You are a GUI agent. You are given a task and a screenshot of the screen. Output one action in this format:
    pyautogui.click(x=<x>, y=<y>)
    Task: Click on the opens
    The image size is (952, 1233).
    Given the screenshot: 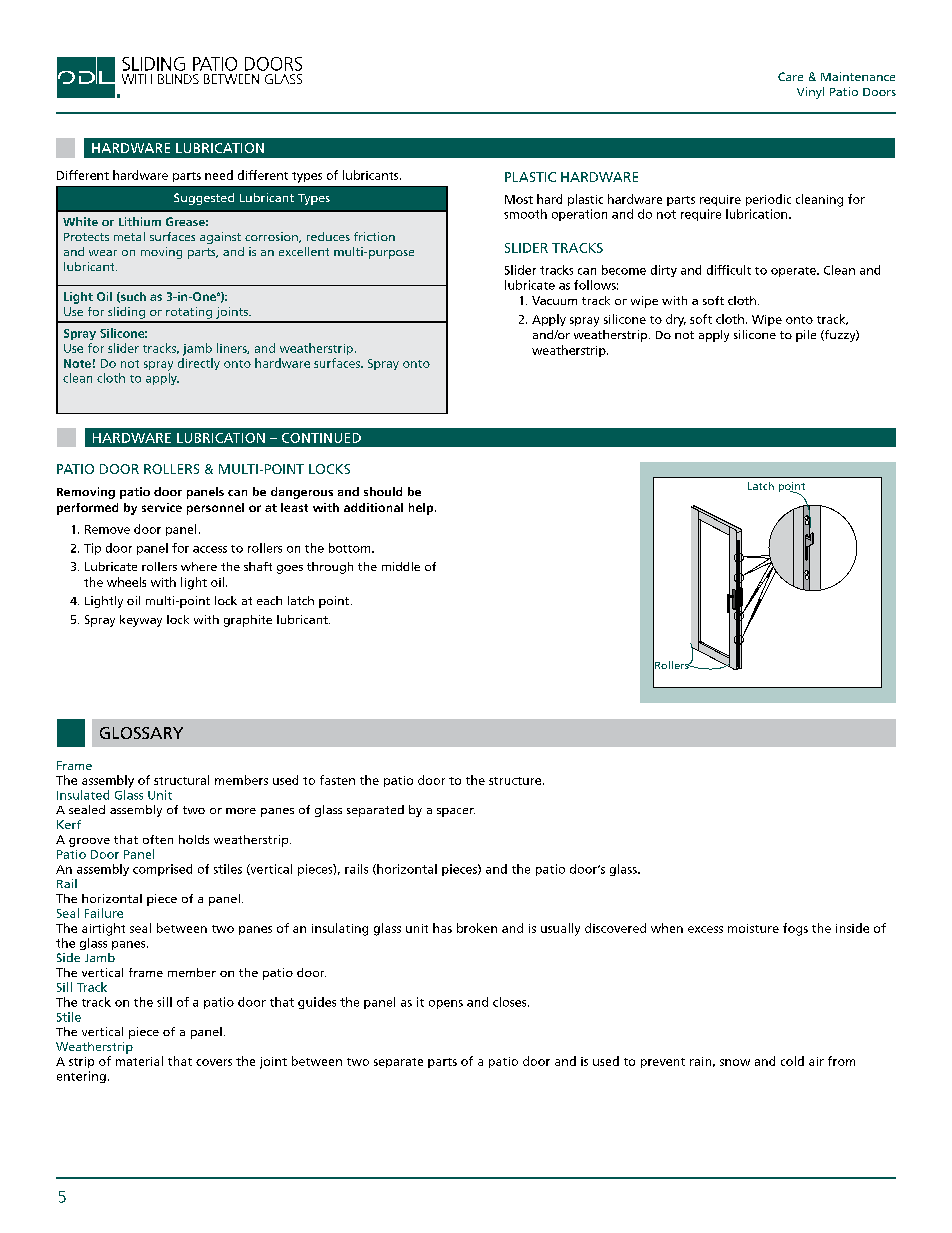 What is the action you would take?
    pyautogui.click(x=446, y=1004)
